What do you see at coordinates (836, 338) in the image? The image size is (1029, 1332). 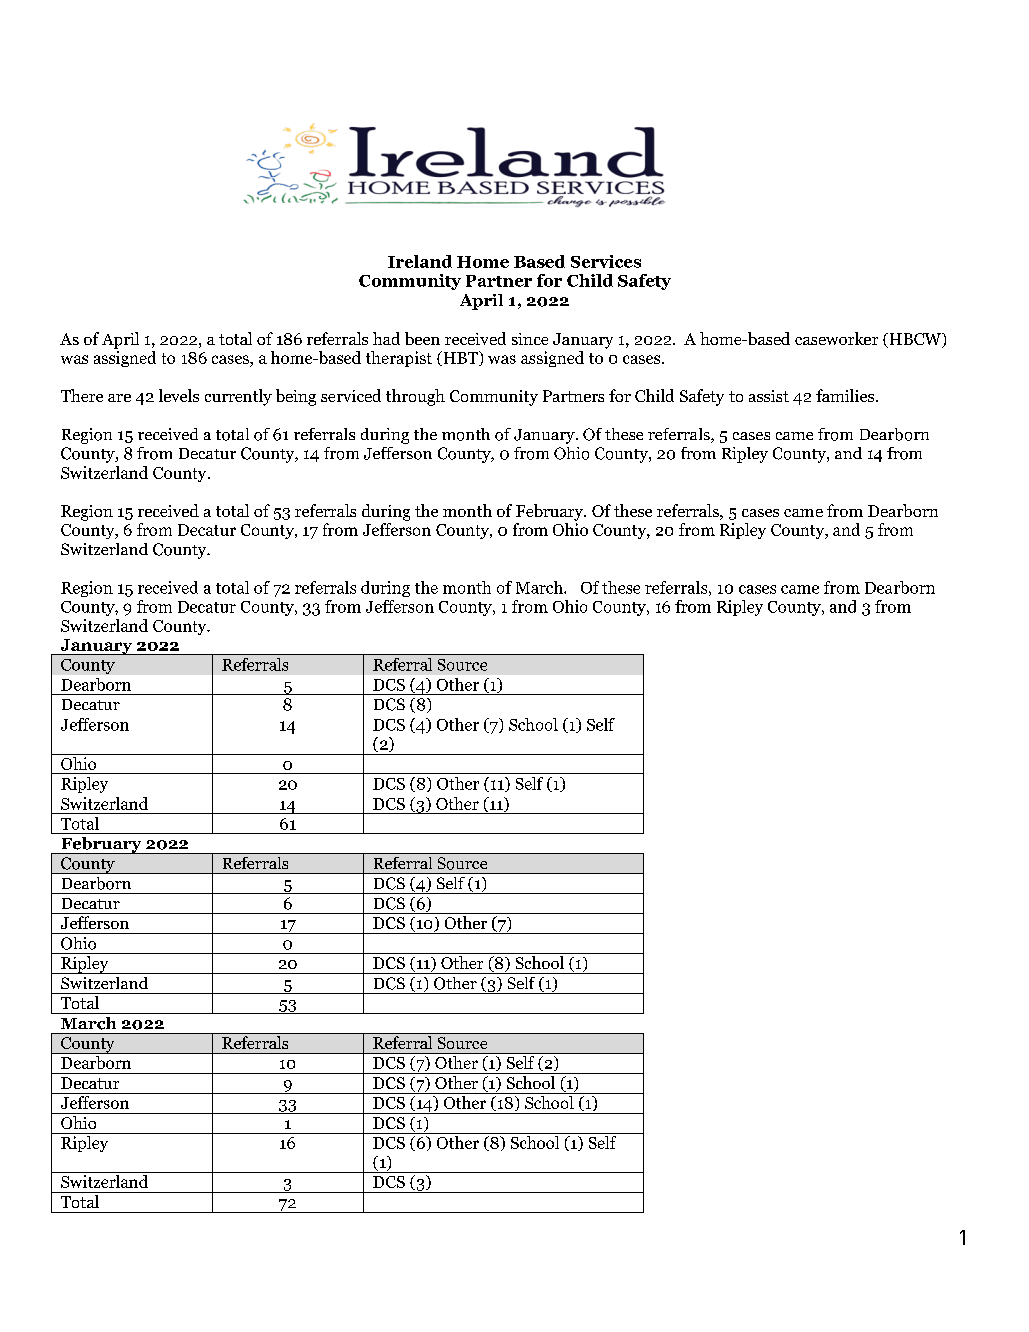 I see `caseworker` at bounding box center [836, 338].
